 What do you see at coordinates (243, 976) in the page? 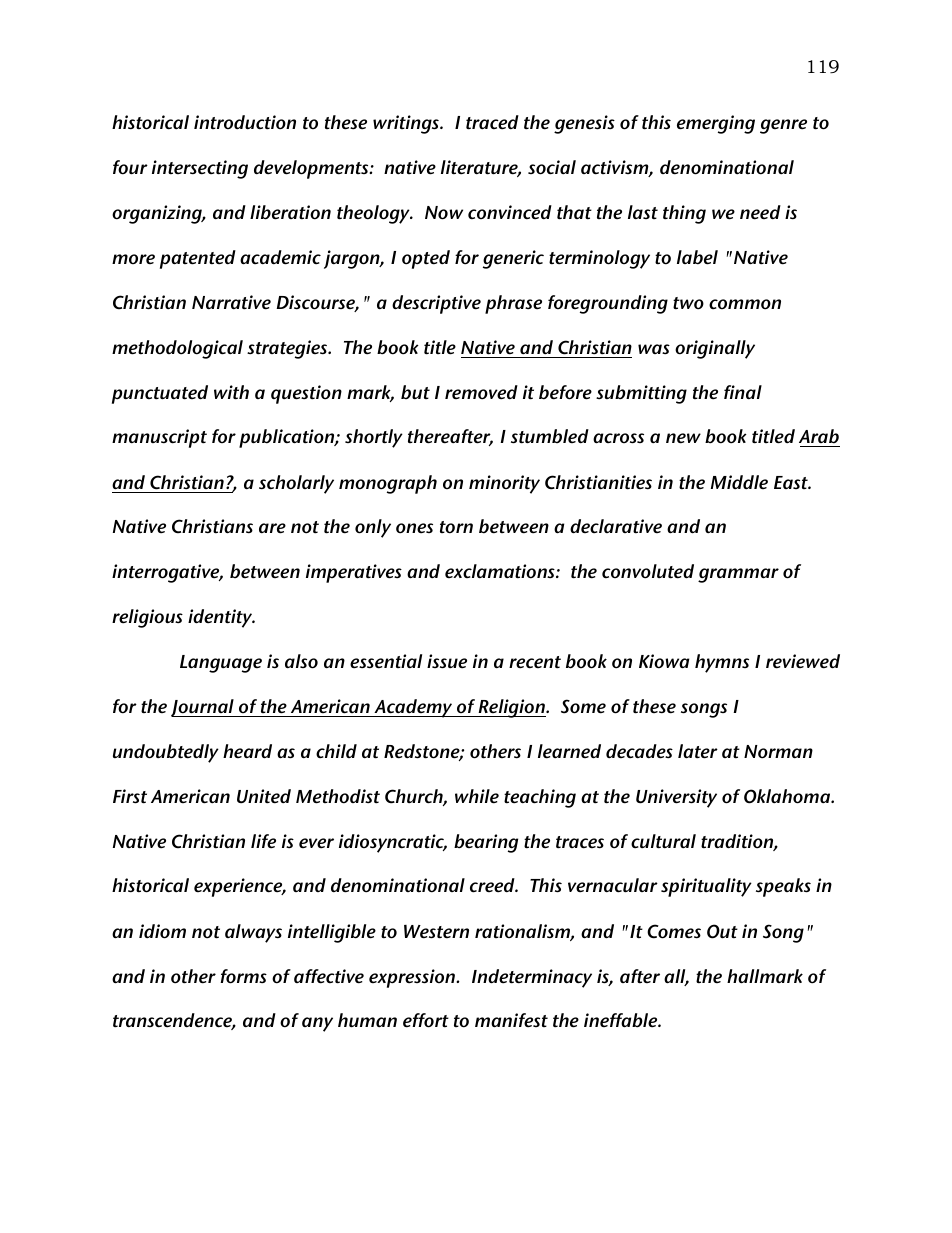
I see `forms` at bounding box center [243, 976].
